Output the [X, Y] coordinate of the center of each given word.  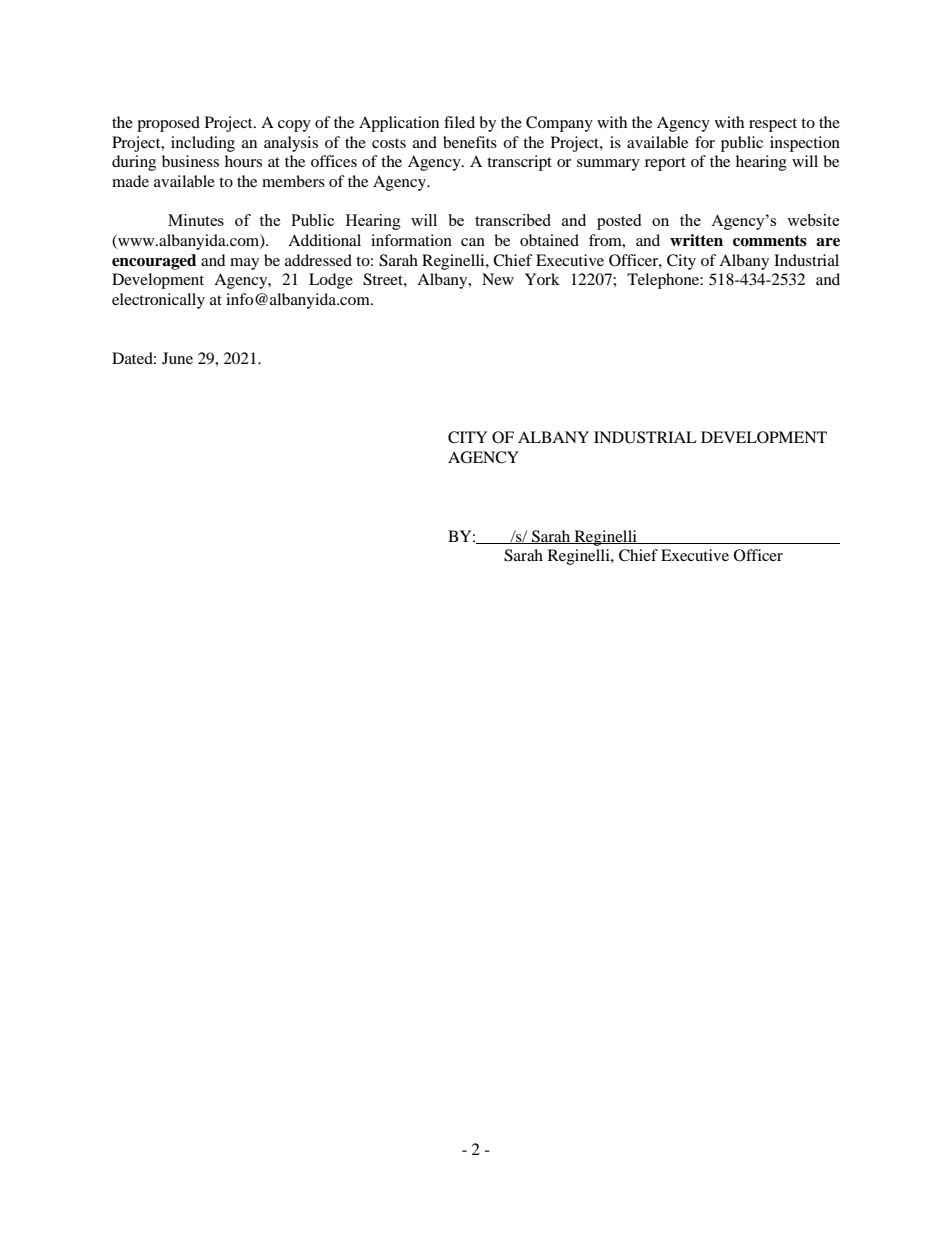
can [473, 242]
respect [773, 125]
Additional [324, 240]
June [177, 358]
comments [770, 241]
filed [459, 122]
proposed [168, 124]
